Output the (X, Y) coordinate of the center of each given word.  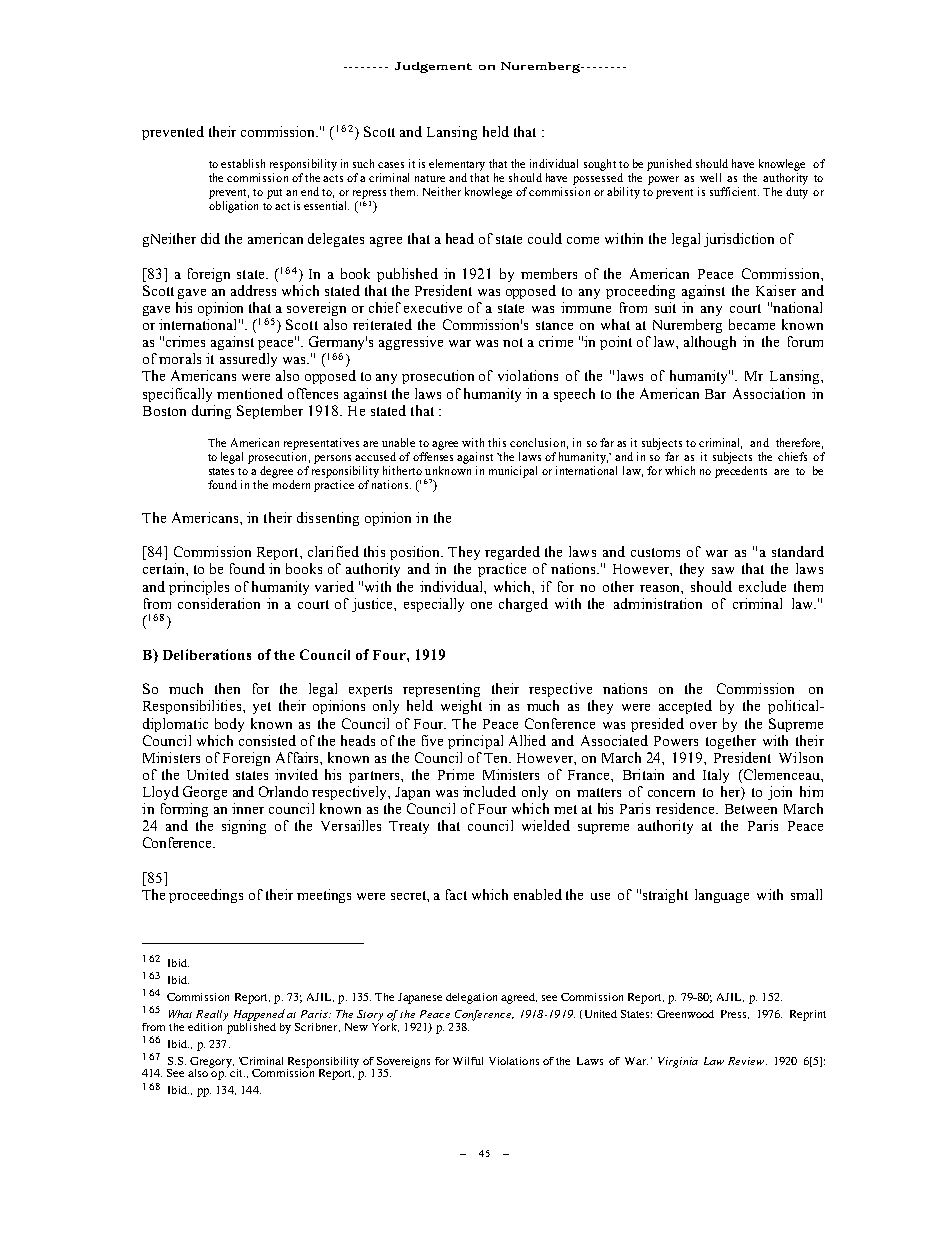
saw (723, 570)
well (710, 177)
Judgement (433, 67)
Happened (259, 1015)
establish (243, 163)
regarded (512, 553)
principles (199, 588)
